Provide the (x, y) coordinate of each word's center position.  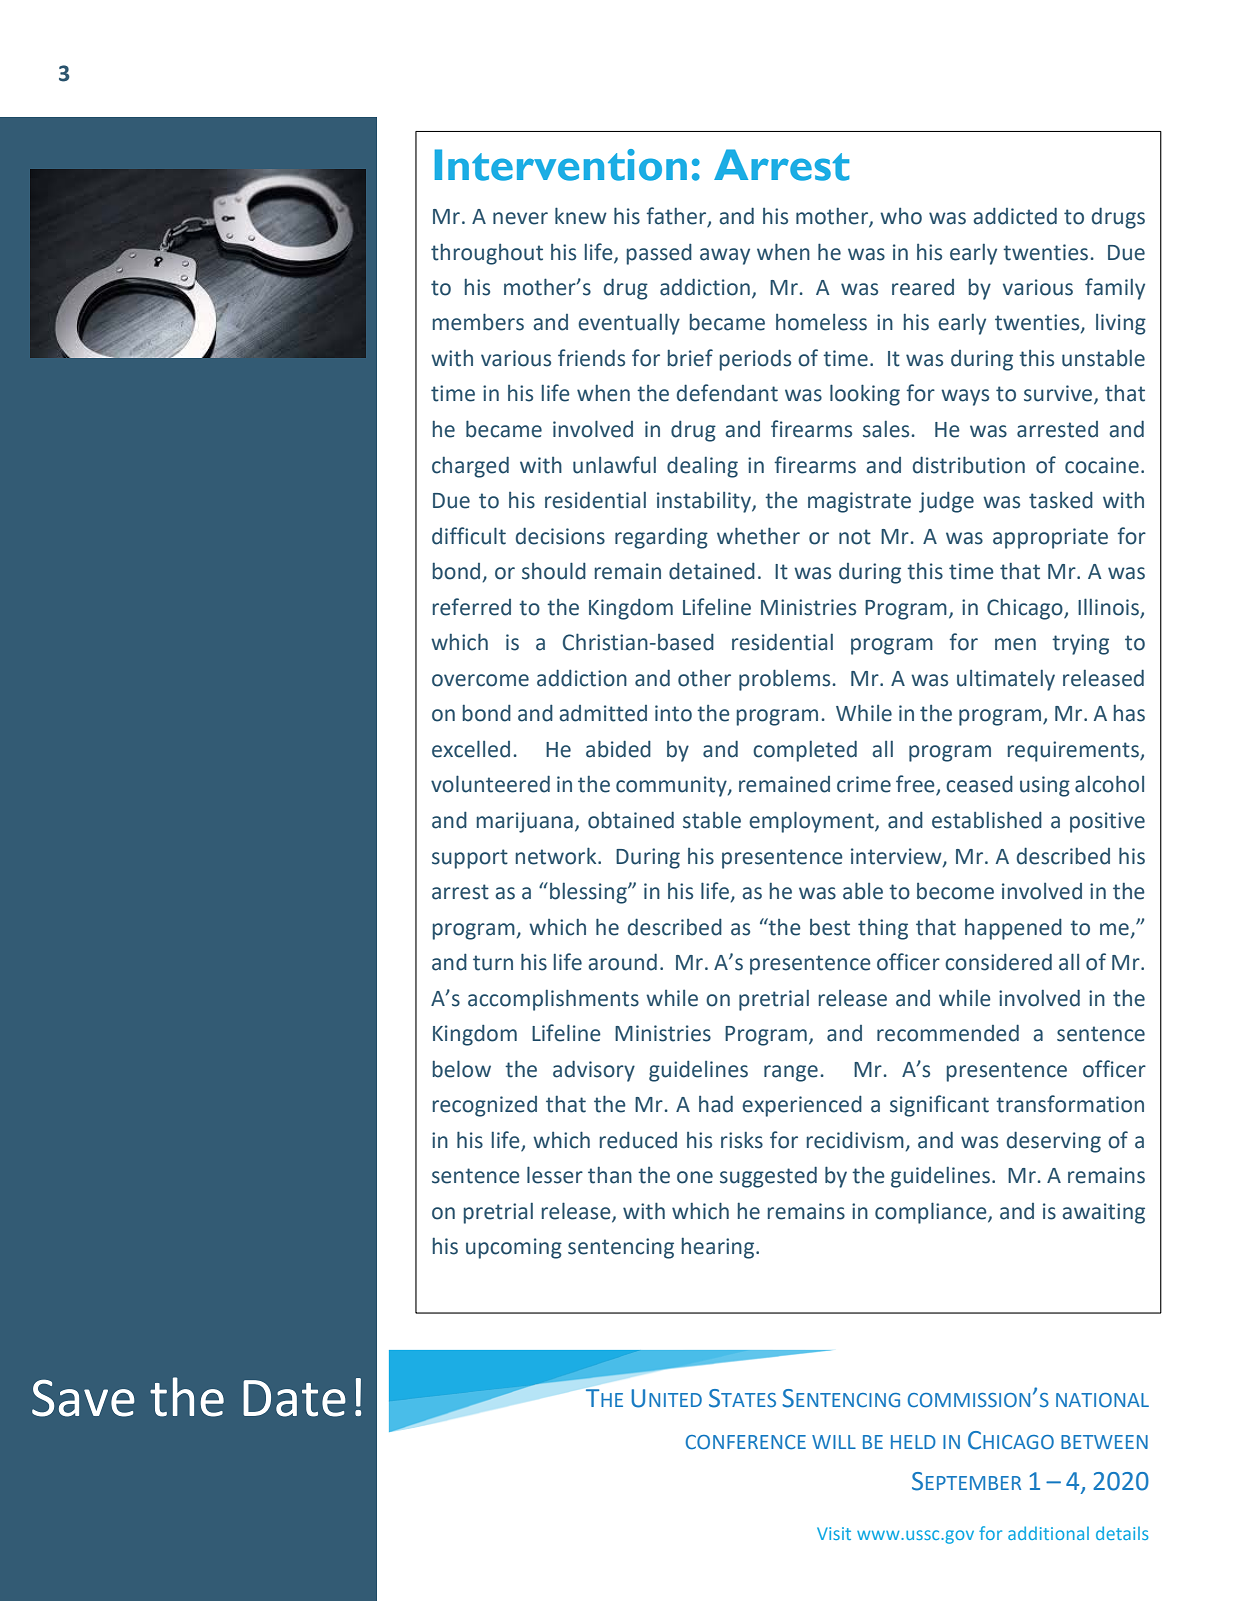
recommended (948, 1033)
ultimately (1006, 680)
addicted (1015, 216)
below (462, 1069)
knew (581, 216)
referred (472, 607)
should (554, 571)
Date (294, 1398)
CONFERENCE (746, 1442)
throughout (487, 254)
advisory (594, 1071)
